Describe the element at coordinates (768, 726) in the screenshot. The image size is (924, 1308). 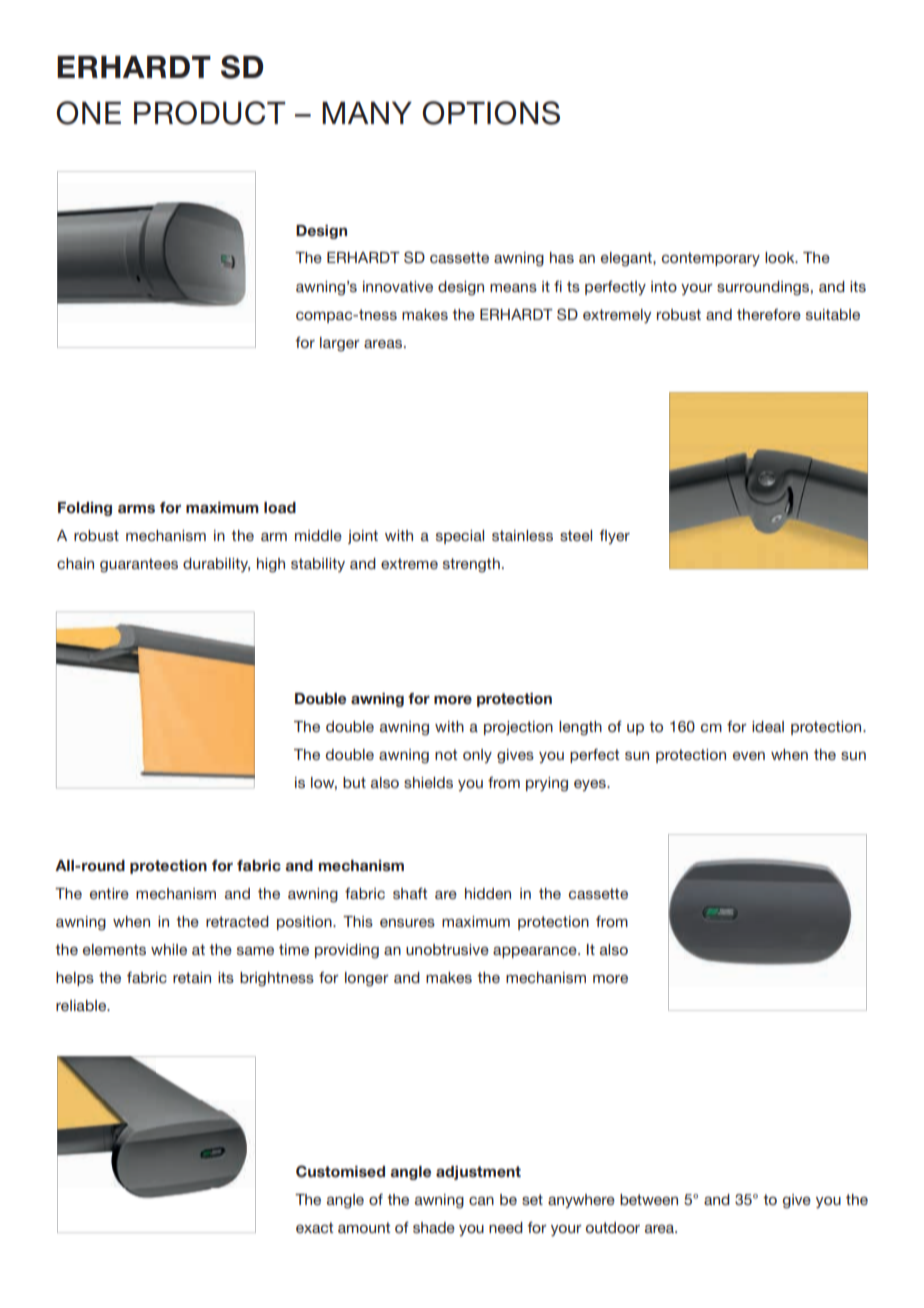
I see `ideal` at that location.
